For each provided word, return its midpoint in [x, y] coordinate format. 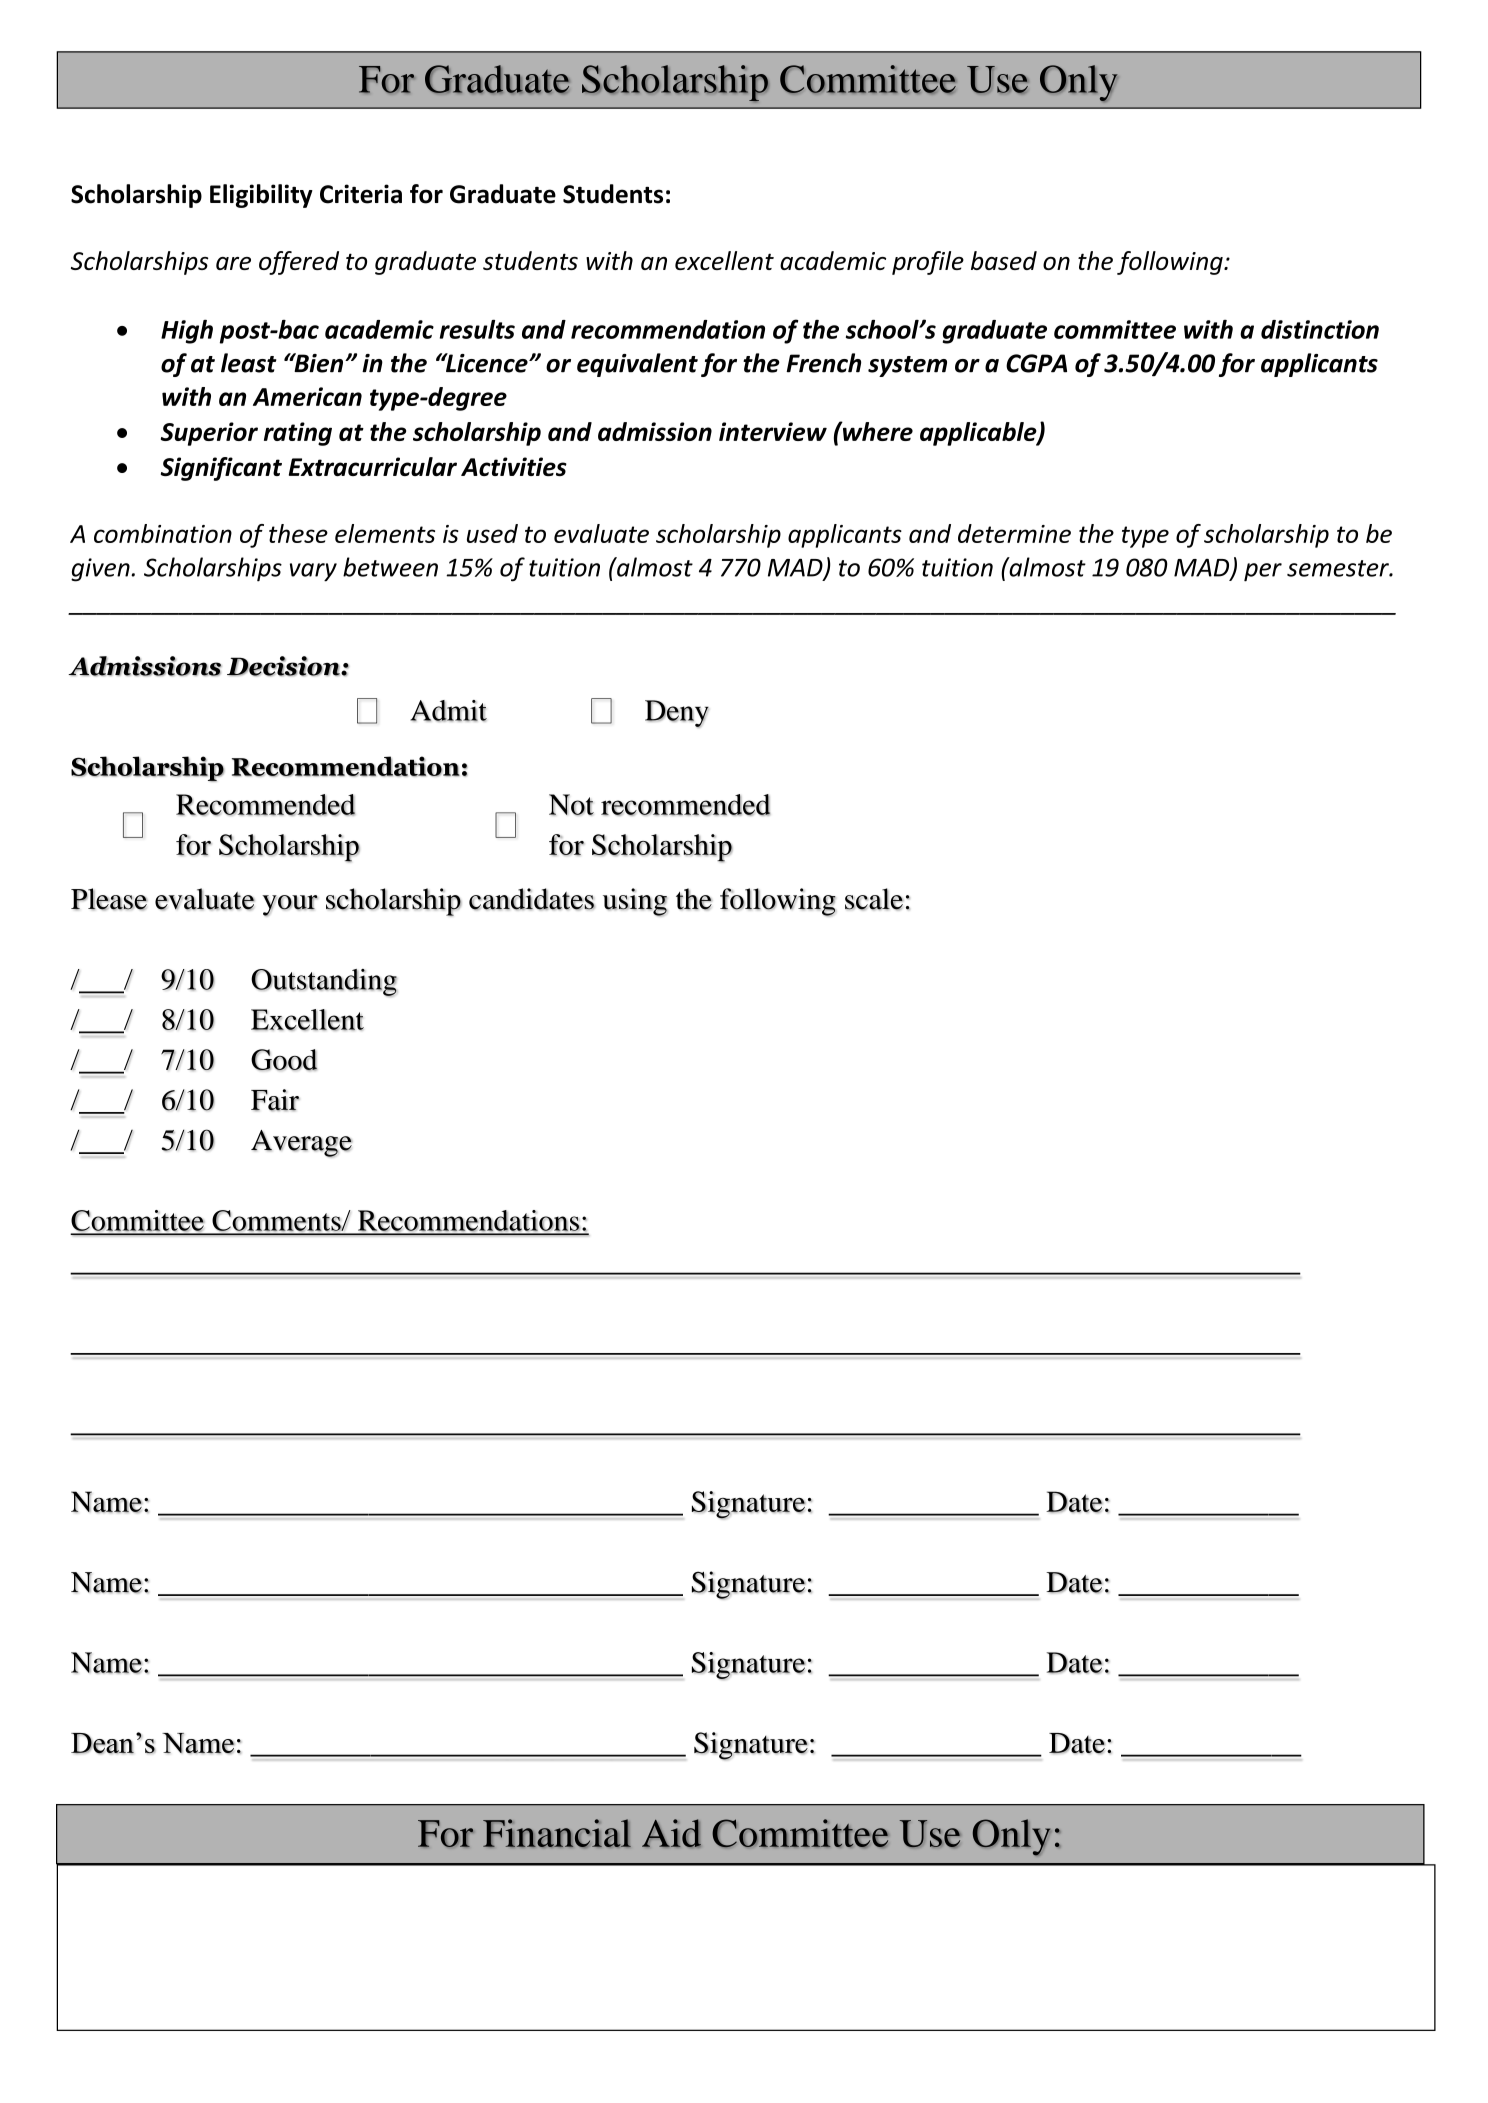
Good [284, 1060]
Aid [671, 1833]
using [635, 902]
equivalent [637, 365]
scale [874, 899]
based [1004, 260]
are [233, 263]
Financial [557, 1833]
